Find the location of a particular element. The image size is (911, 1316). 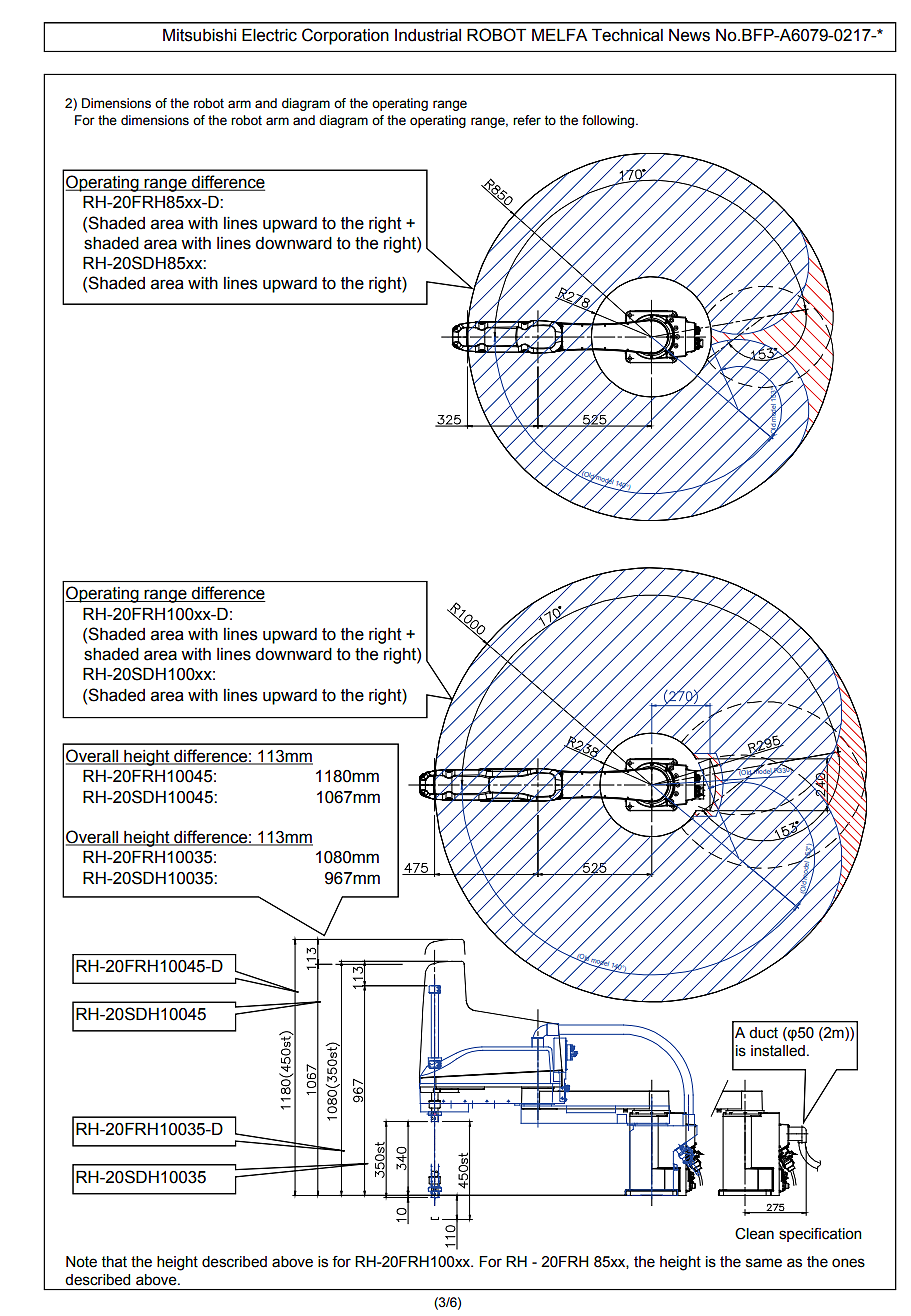

Mitsubishi is located at coordinates (199, 35).
